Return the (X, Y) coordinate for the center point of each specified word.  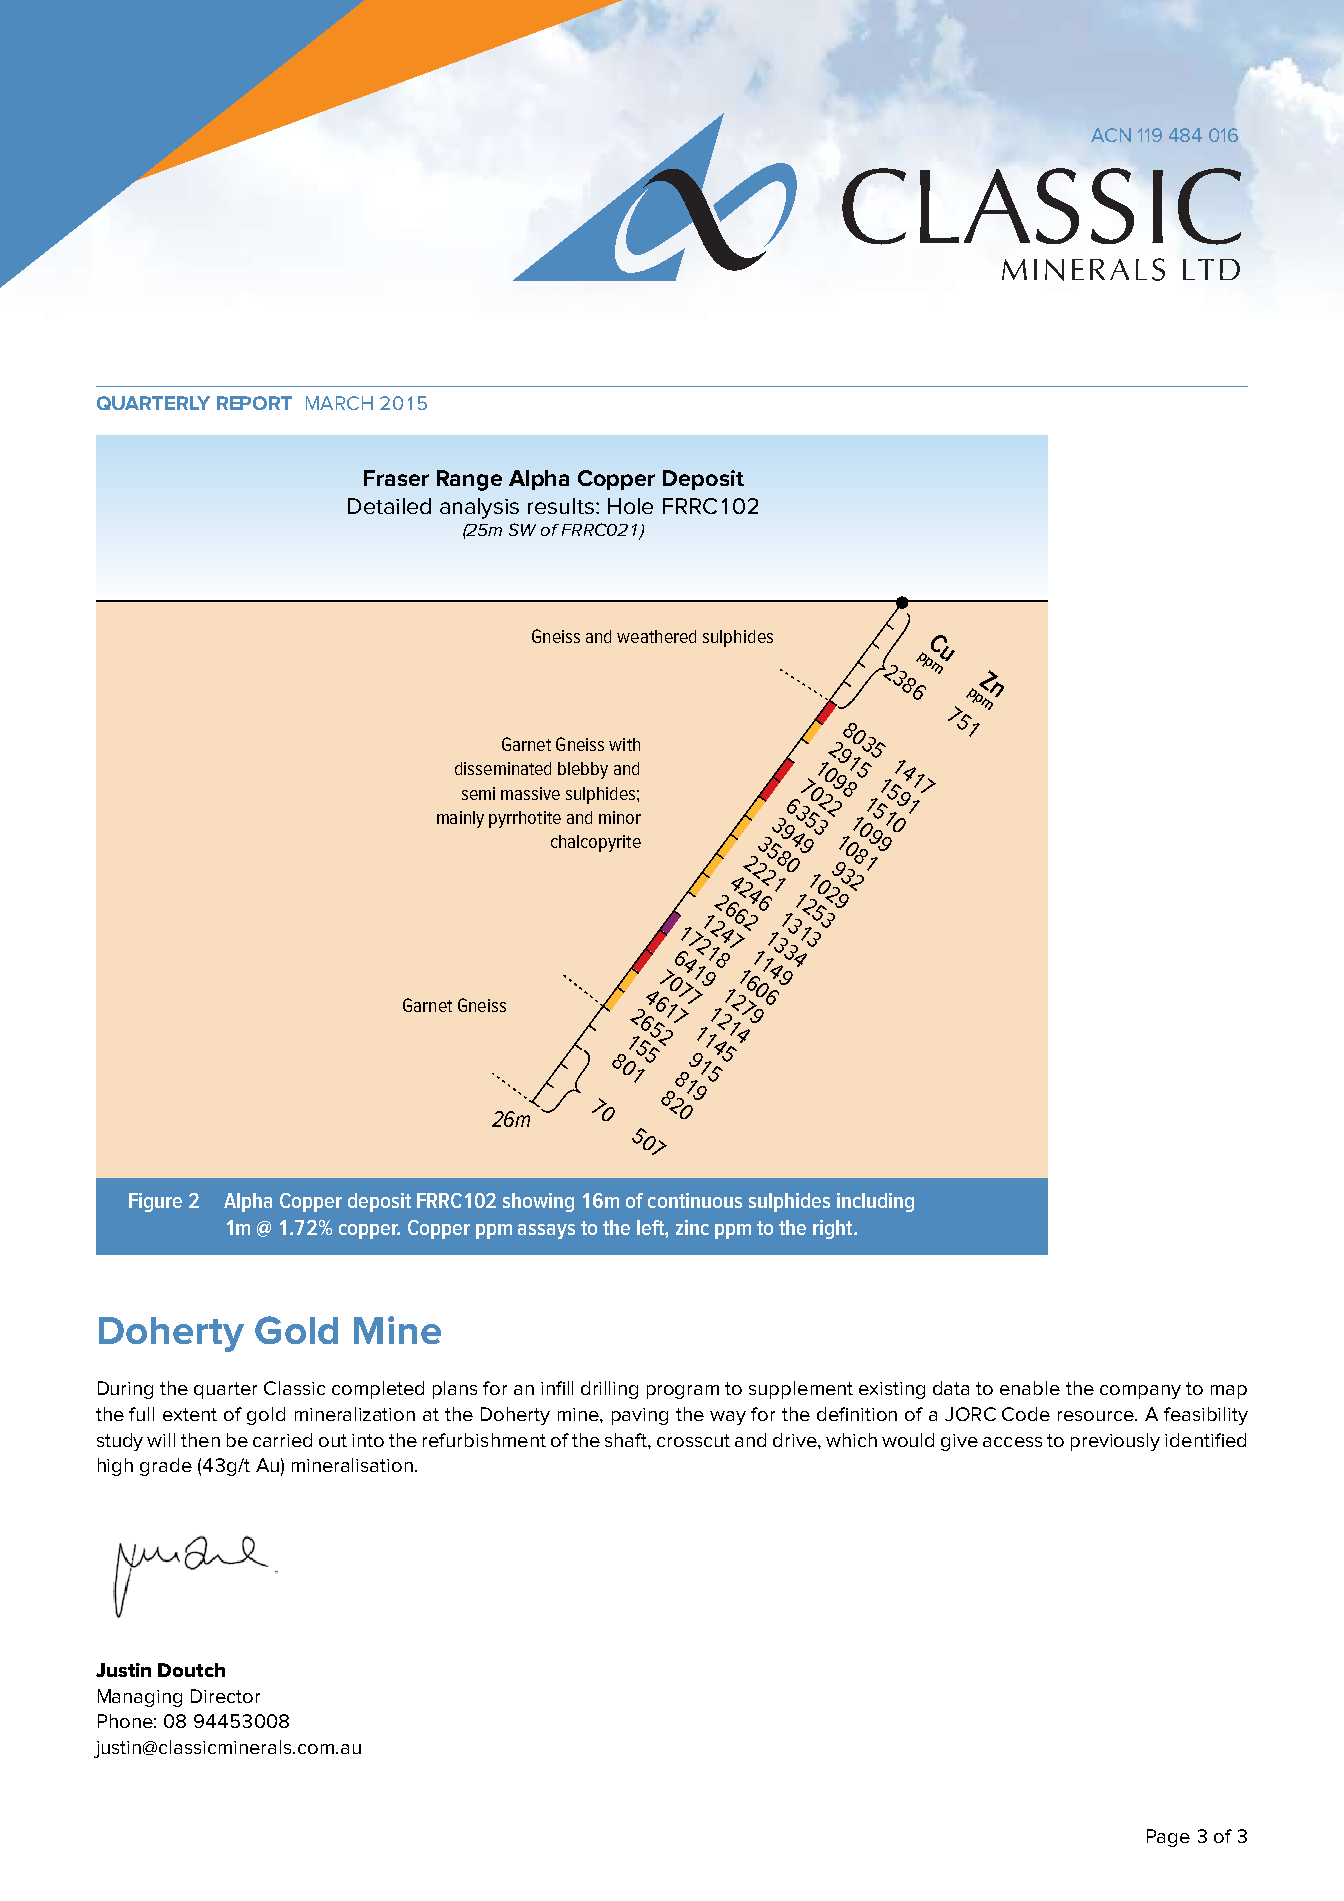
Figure (155, 1202)
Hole (630, 506)
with (624, 744)
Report (254, 403)
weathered (656, 636)
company (1140, 1392)
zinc (692, 1227)
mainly (460, 819)
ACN (1111, 135)
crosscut (693, 1440)
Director (225, 1696)
